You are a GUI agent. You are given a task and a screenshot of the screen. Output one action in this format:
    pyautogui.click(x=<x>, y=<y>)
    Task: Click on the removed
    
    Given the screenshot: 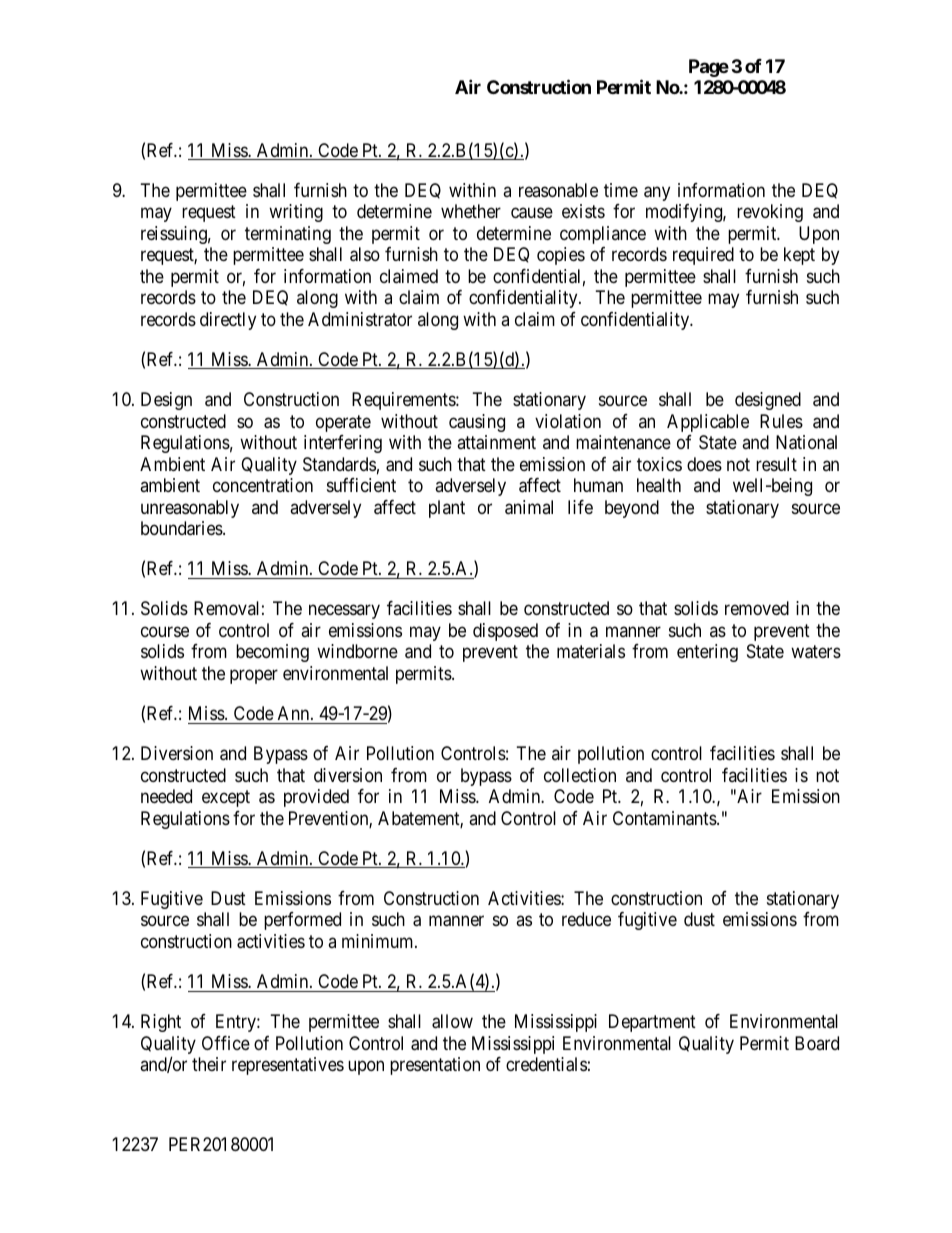 What is the action you would take?
    pyautogui.click(x=757, y=608)
